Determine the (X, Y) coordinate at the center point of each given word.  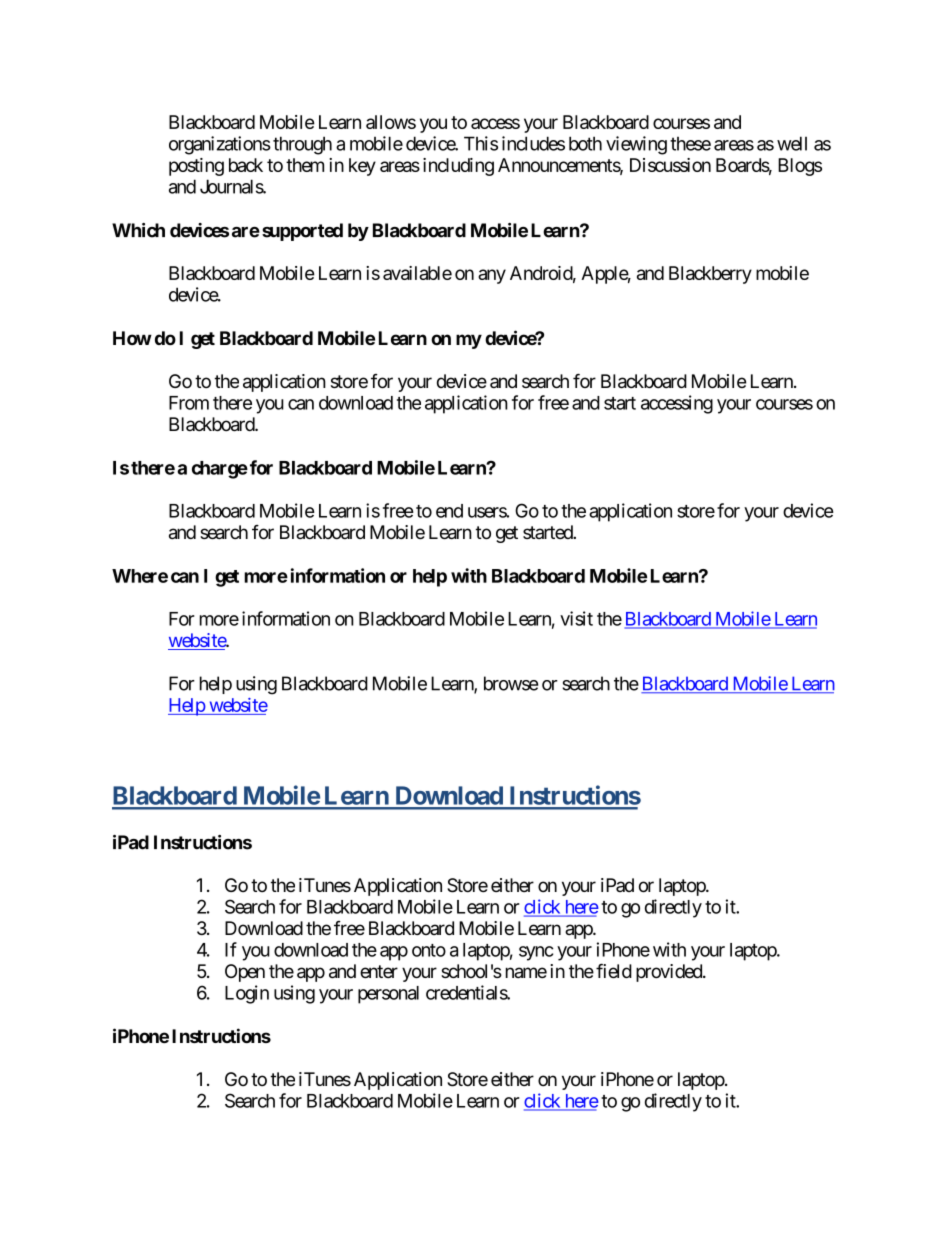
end (449, 511)
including (458, 167)
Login (247, 994)
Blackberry (710, 275)
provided (670, 973)
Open (245, 973)
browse (511, 683)
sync (536, 953)
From (189, 403)
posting (196, 167)
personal (388, 995)
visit (576, 618)
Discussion (670, 165)
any (492, 276)
